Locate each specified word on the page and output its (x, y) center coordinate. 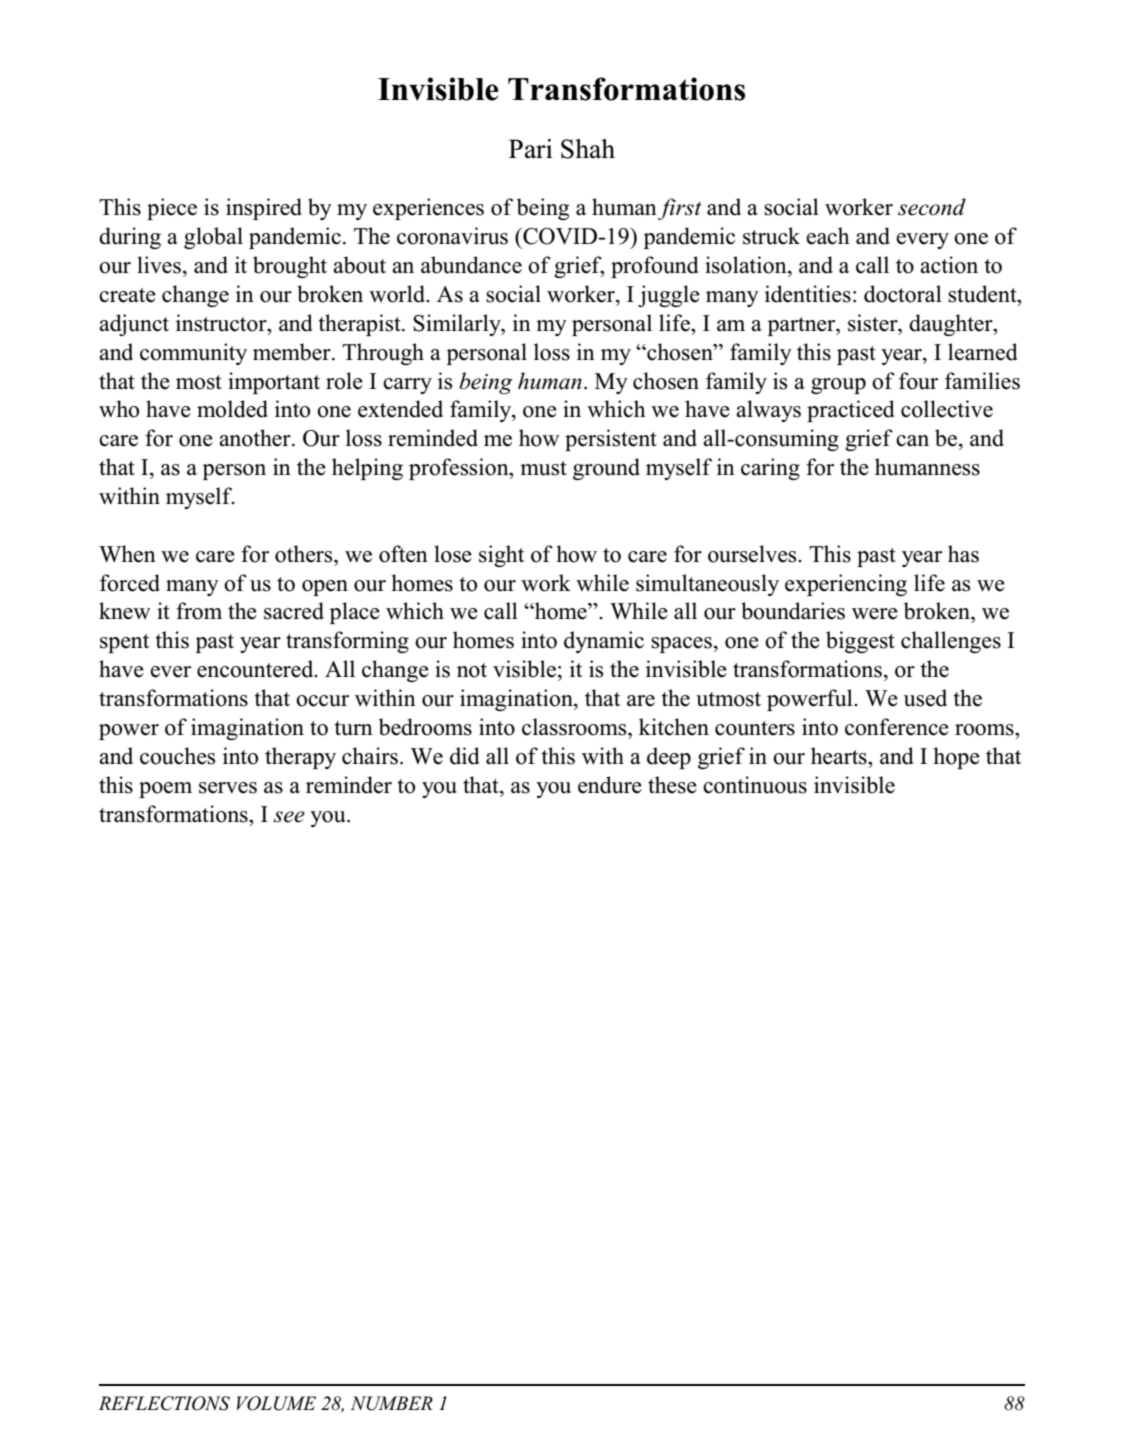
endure (610, 785)
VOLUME (276, 1403)
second (932, 207)
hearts (840, 756)
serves (228, 788)
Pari (531, 149)
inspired (264, 209)
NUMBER (391, 1403)
